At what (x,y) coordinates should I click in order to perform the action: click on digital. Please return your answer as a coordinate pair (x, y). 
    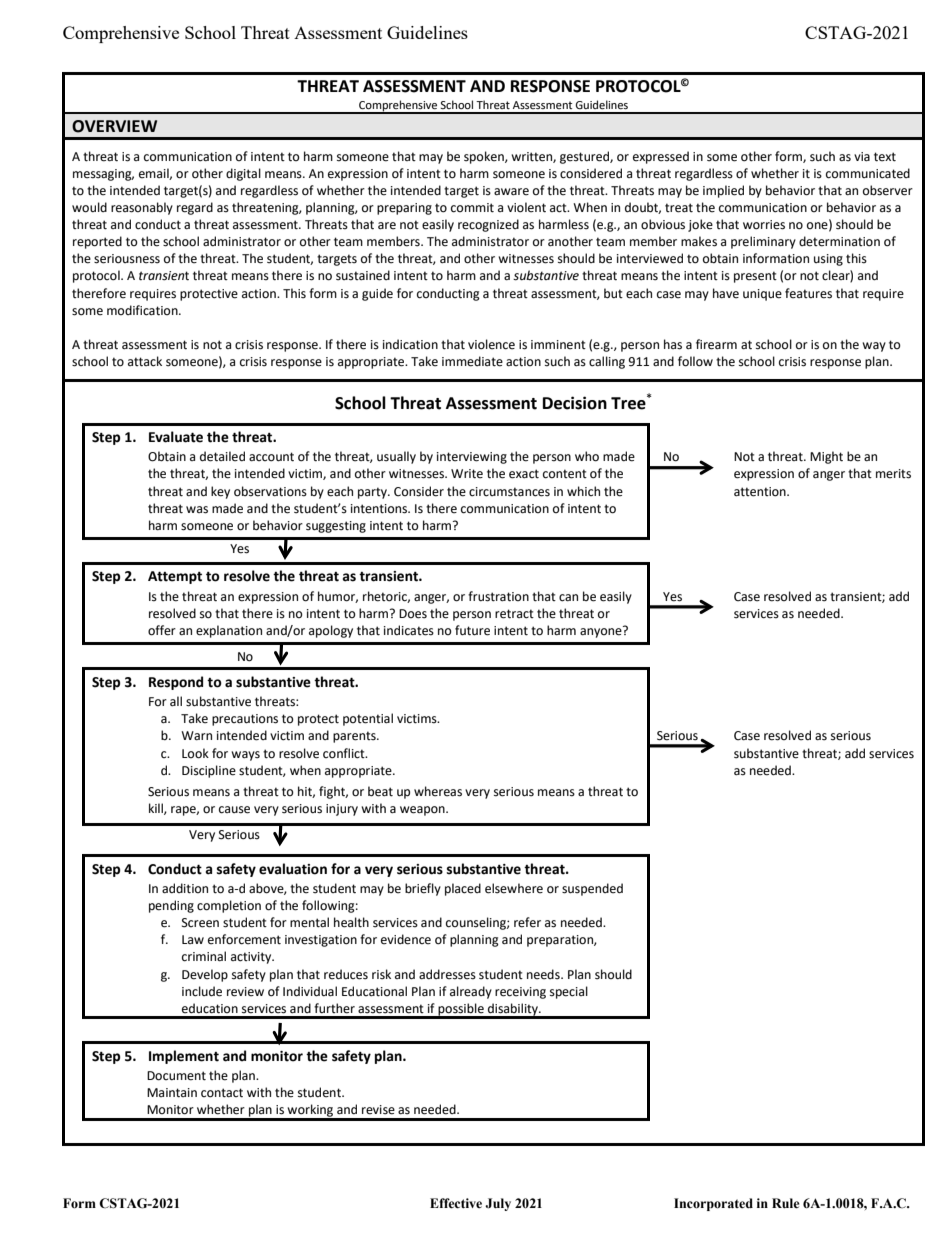
    Looking at the image, I should click on (243, 174).
